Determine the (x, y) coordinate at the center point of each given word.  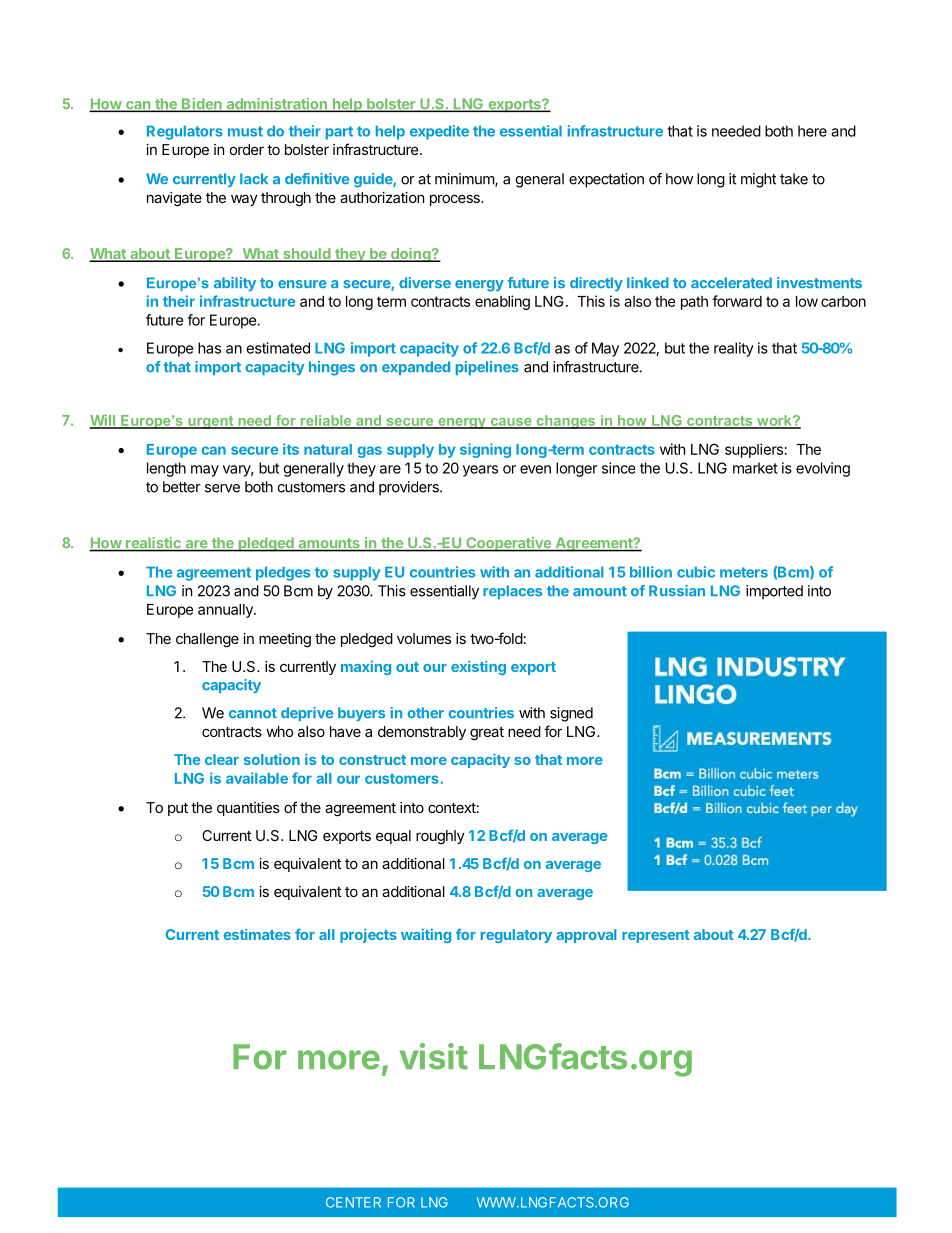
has (209, 348)
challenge (207, 640)
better (182, 487)
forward (737, 301)
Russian (677, 591)
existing (478, 668)
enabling (502, 302)
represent (655, 936)
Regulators (185, 132)
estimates (257, 934)
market (755, 468)
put (178, 809)
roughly (440, 837)
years (480, 471)
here (812, 131)
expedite (439, 132)
